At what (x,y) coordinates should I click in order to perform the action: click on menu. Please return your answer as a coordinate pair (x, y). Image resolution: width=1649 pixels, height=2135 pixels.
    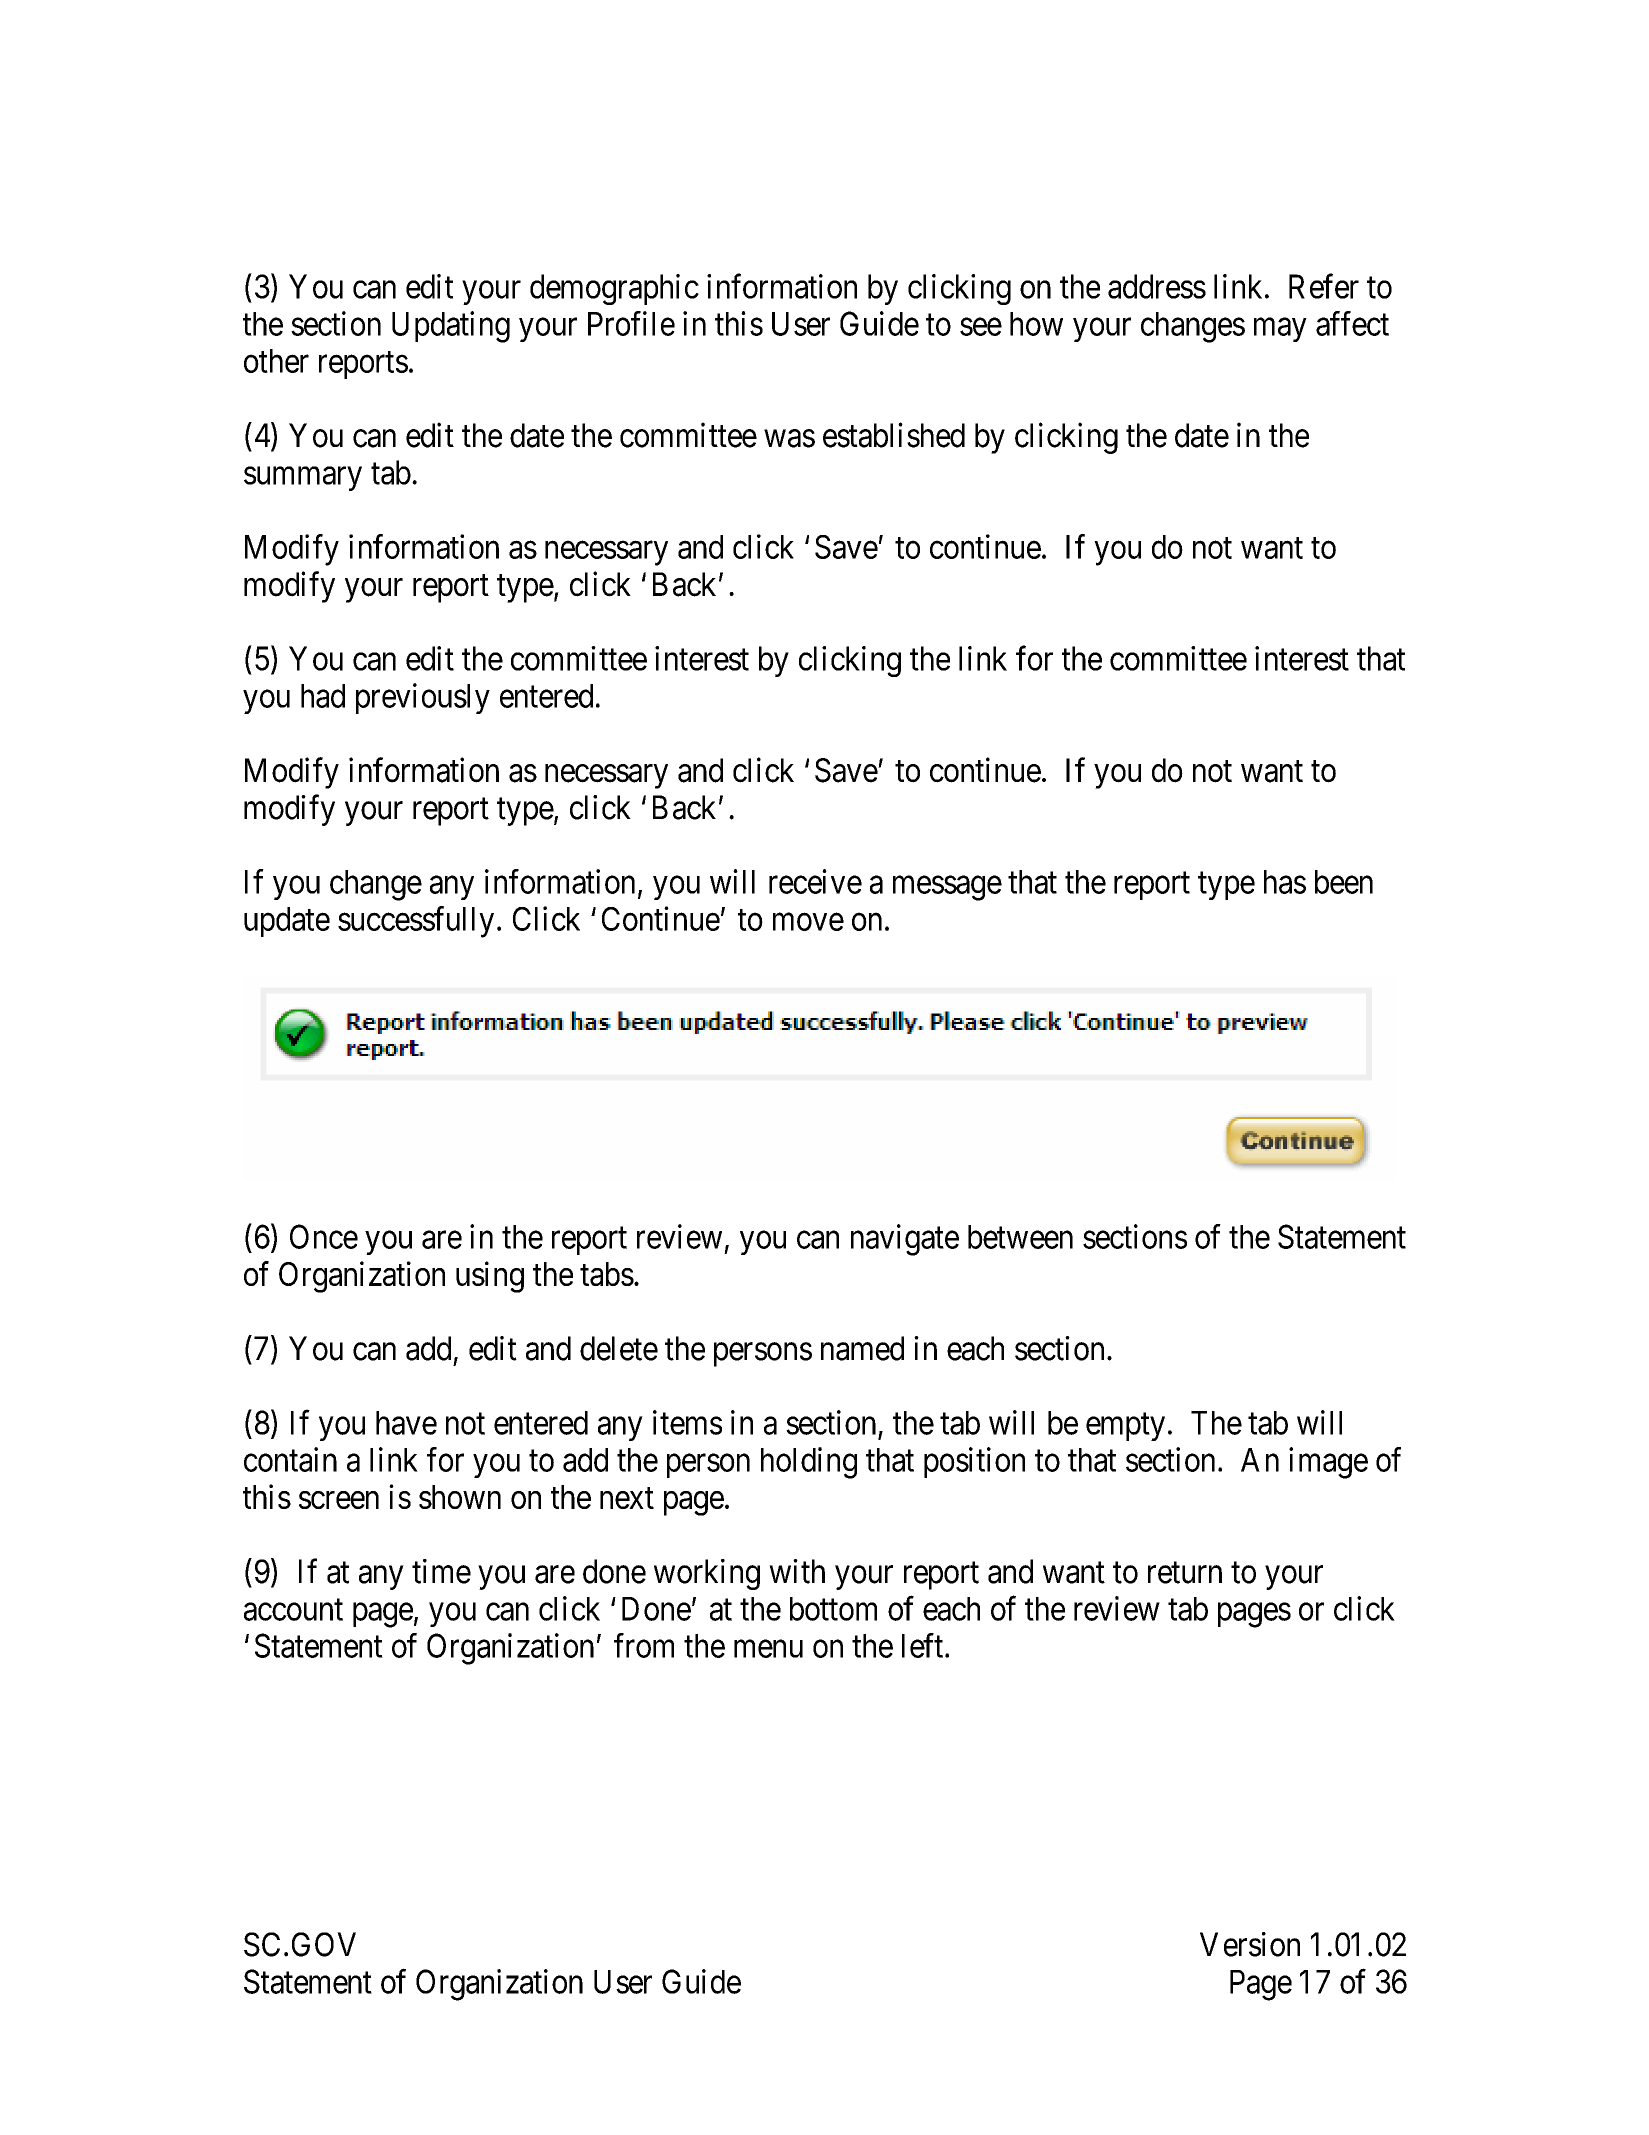
    Looking at the image, I should click on (768, 1649).
